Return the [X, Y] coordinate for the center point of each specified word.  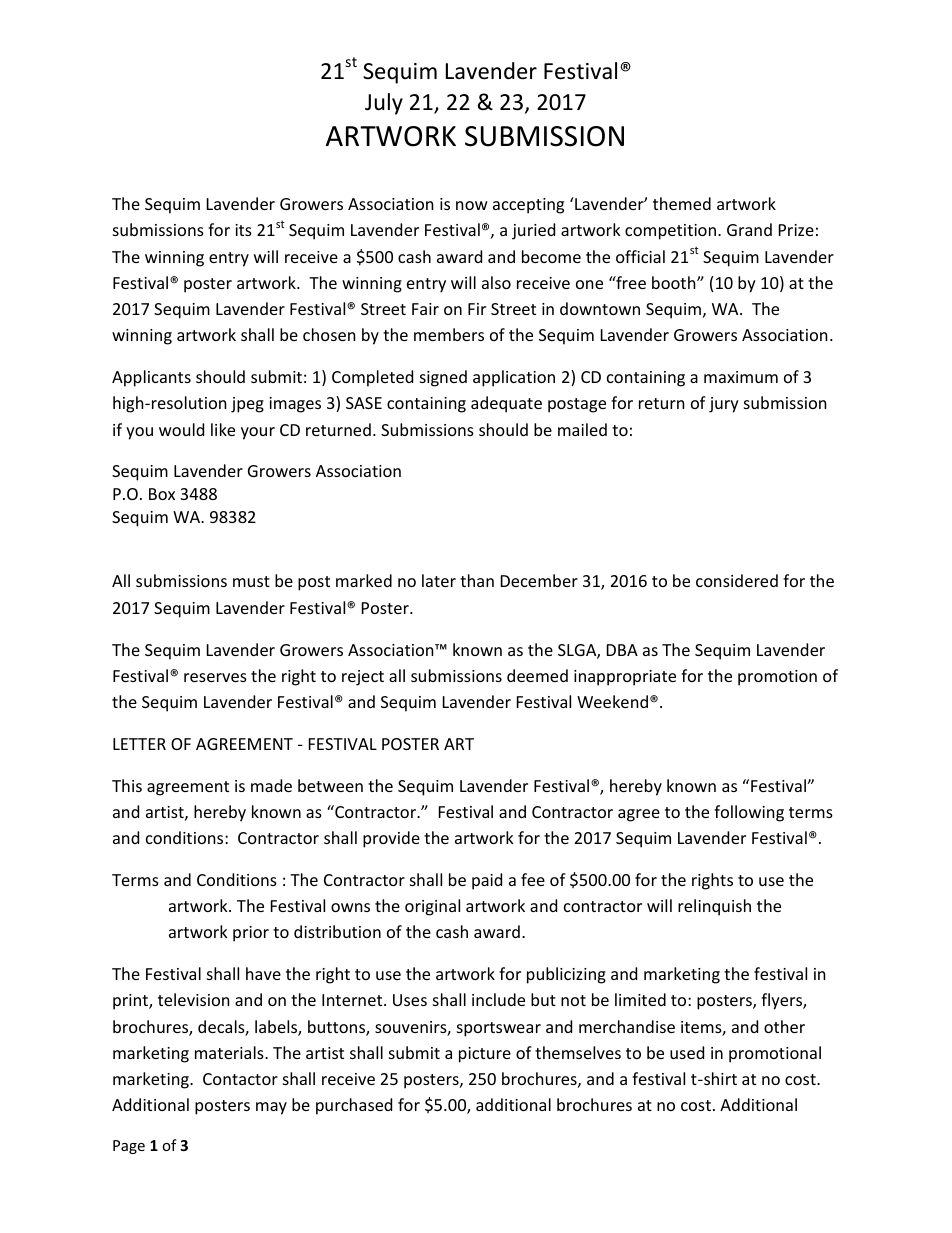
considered [737, 580]
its [243, 230]
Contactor [240, 1079]
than [477, 580]
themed [682, 203]
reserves [215, 677]
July [384, 104]
